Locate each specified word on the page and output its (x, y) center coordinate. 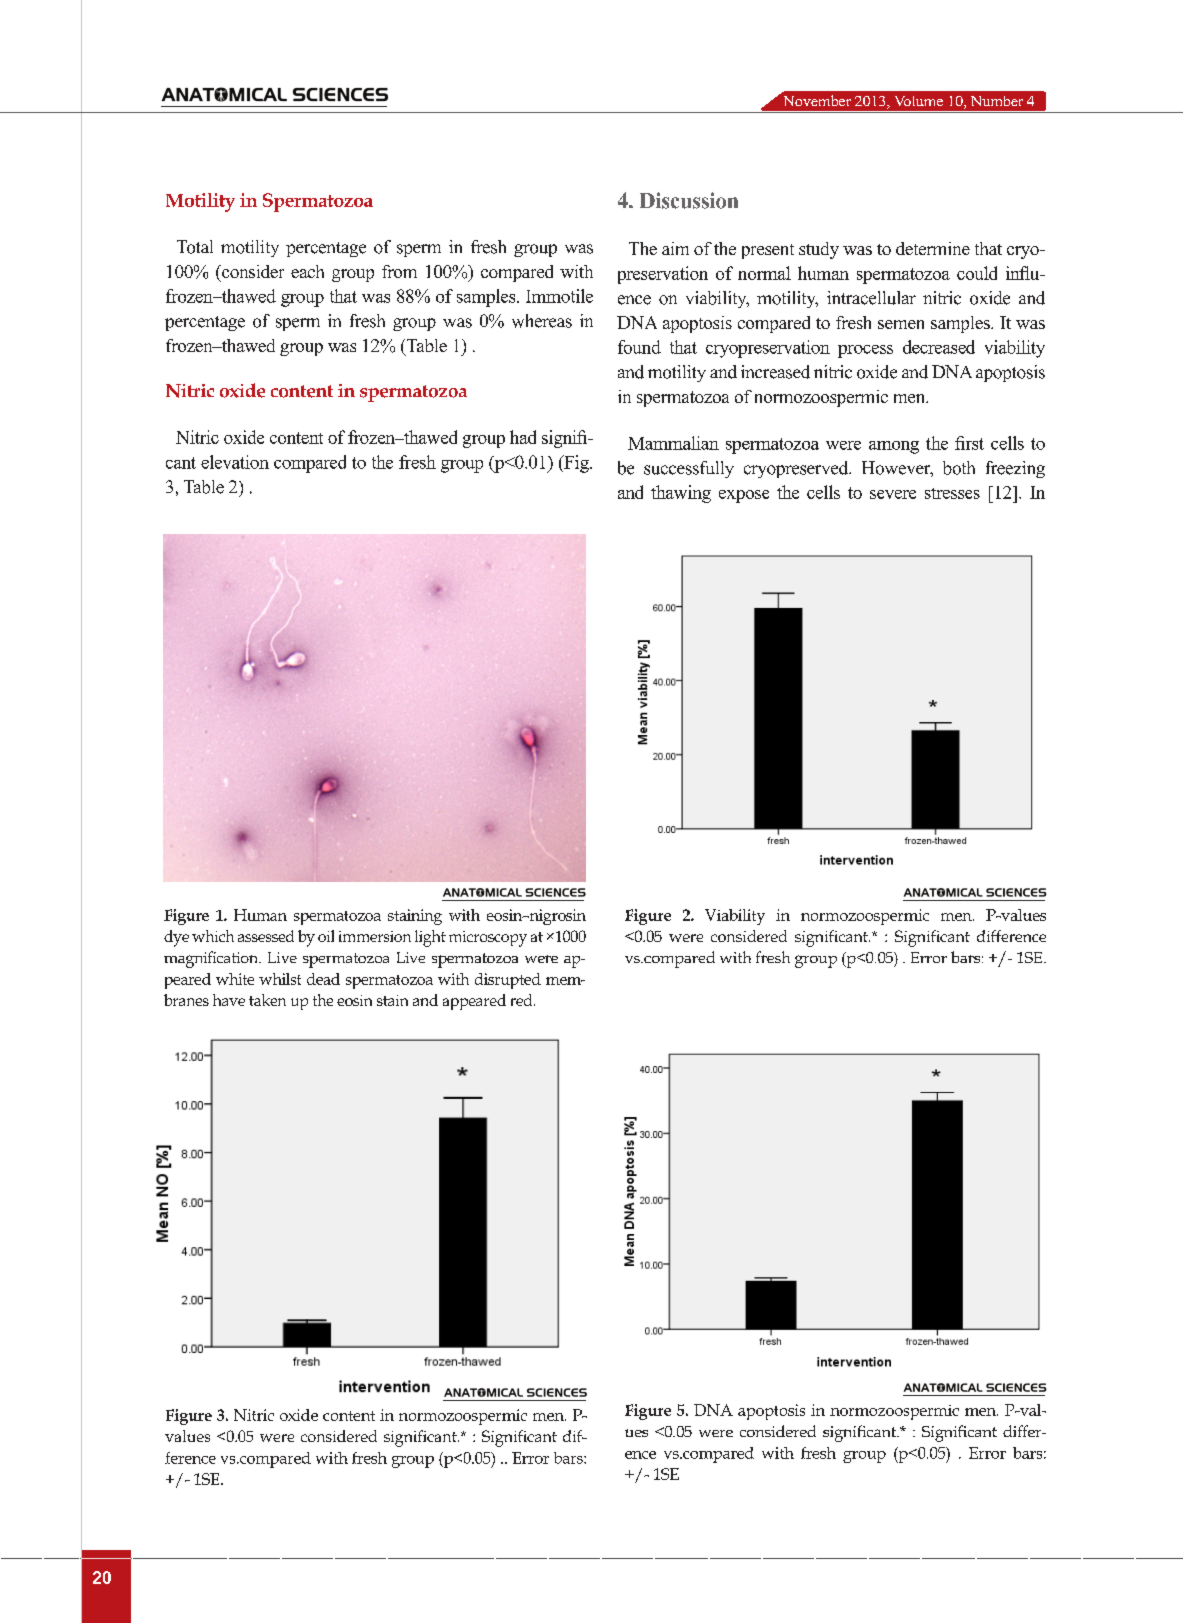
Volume (919, 101)
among (894, 447)
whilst (280, 979)
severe (893, 494)
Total (195, 247)
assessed (266, 936)
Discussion (689, 200)
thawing (681, 494)
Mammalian (673, 443)
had (523, 437)
